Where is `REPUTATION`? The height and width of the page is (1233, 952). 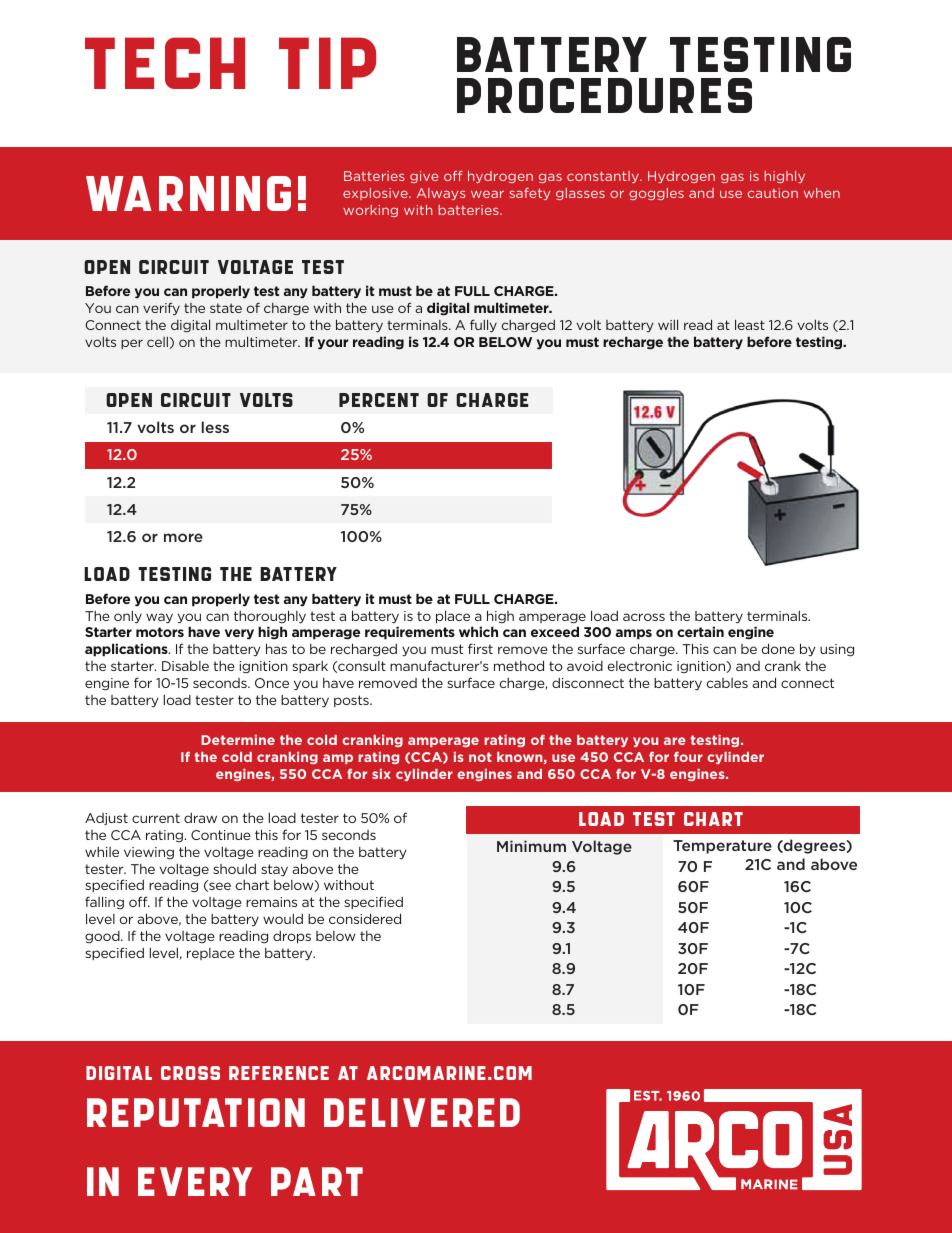 REPUTATION is located at coordinates (196, 1112).
